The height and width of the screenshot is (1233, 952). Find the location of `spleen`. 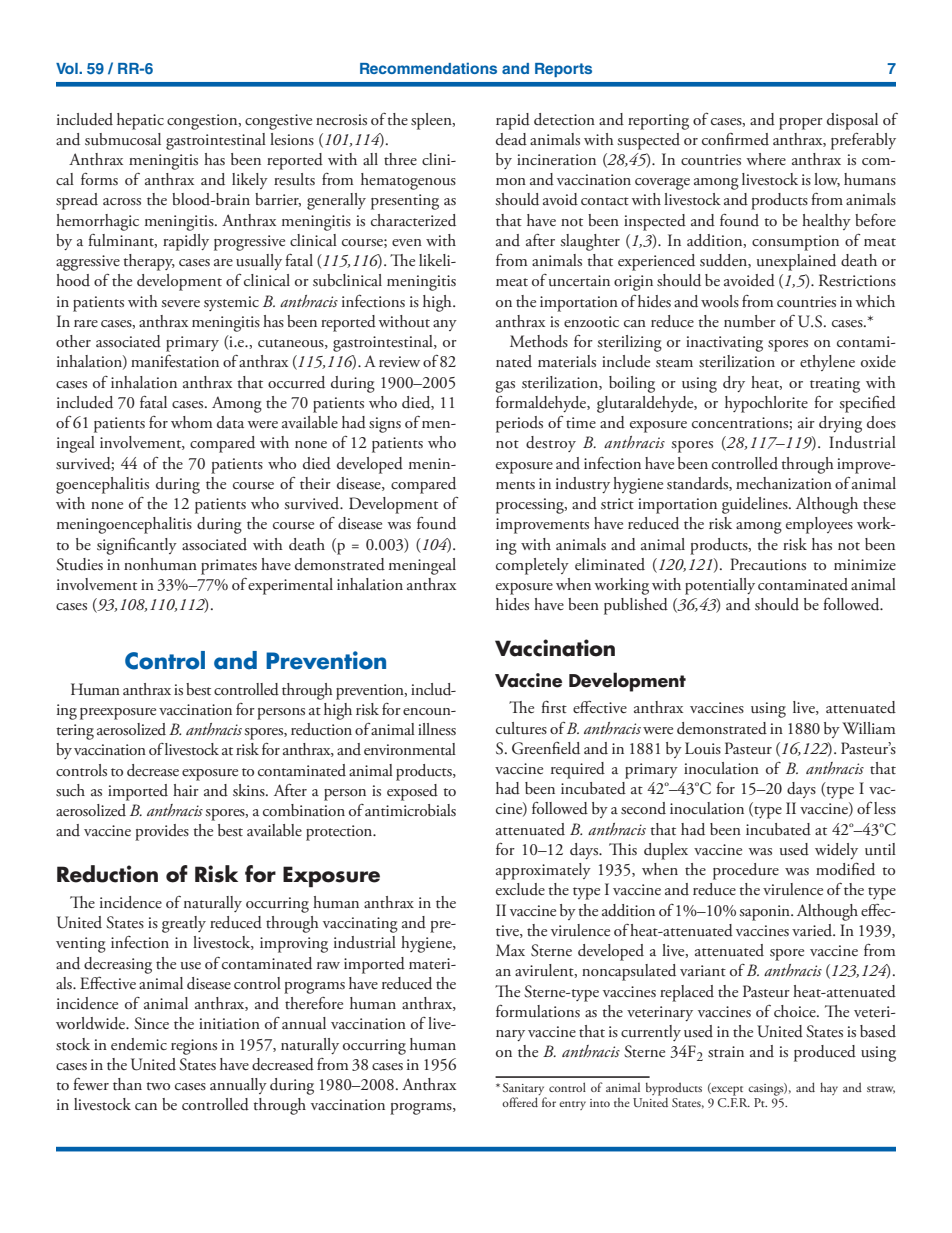

spleen is located at coordinates (432, 121).
